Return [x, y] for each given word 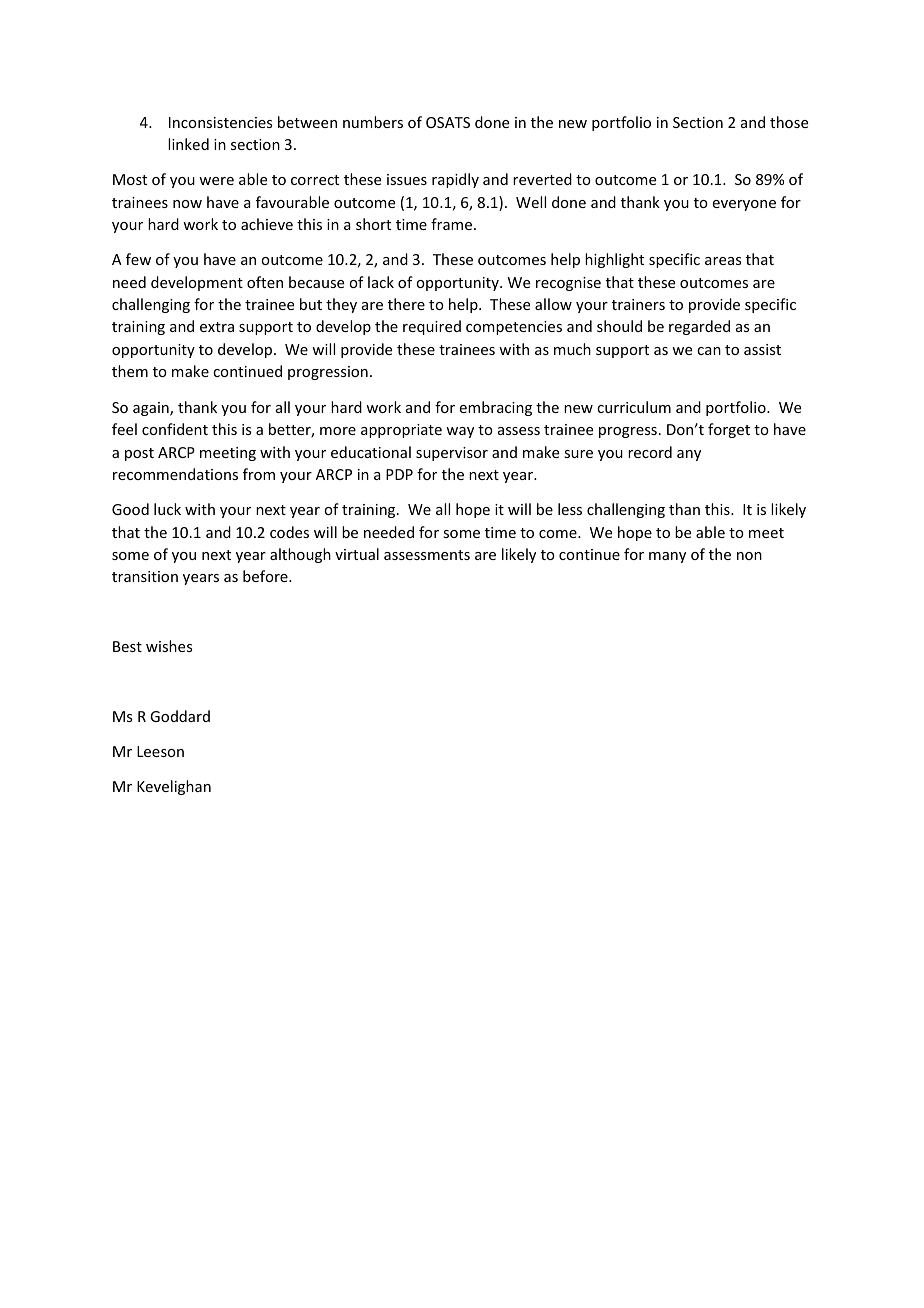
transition [145, 576]
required [432, 327]
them [130, 371]
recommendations [175, 474]
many [667, 557]
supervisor [452, 454]
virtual [357, 554]
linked [188, 144]
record [650, 452]
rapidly [455, 180]
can [709, 351]
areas [723, 261]
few [138, 259]
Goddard [180, 716]
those [789, 122]
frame [451, 224]
